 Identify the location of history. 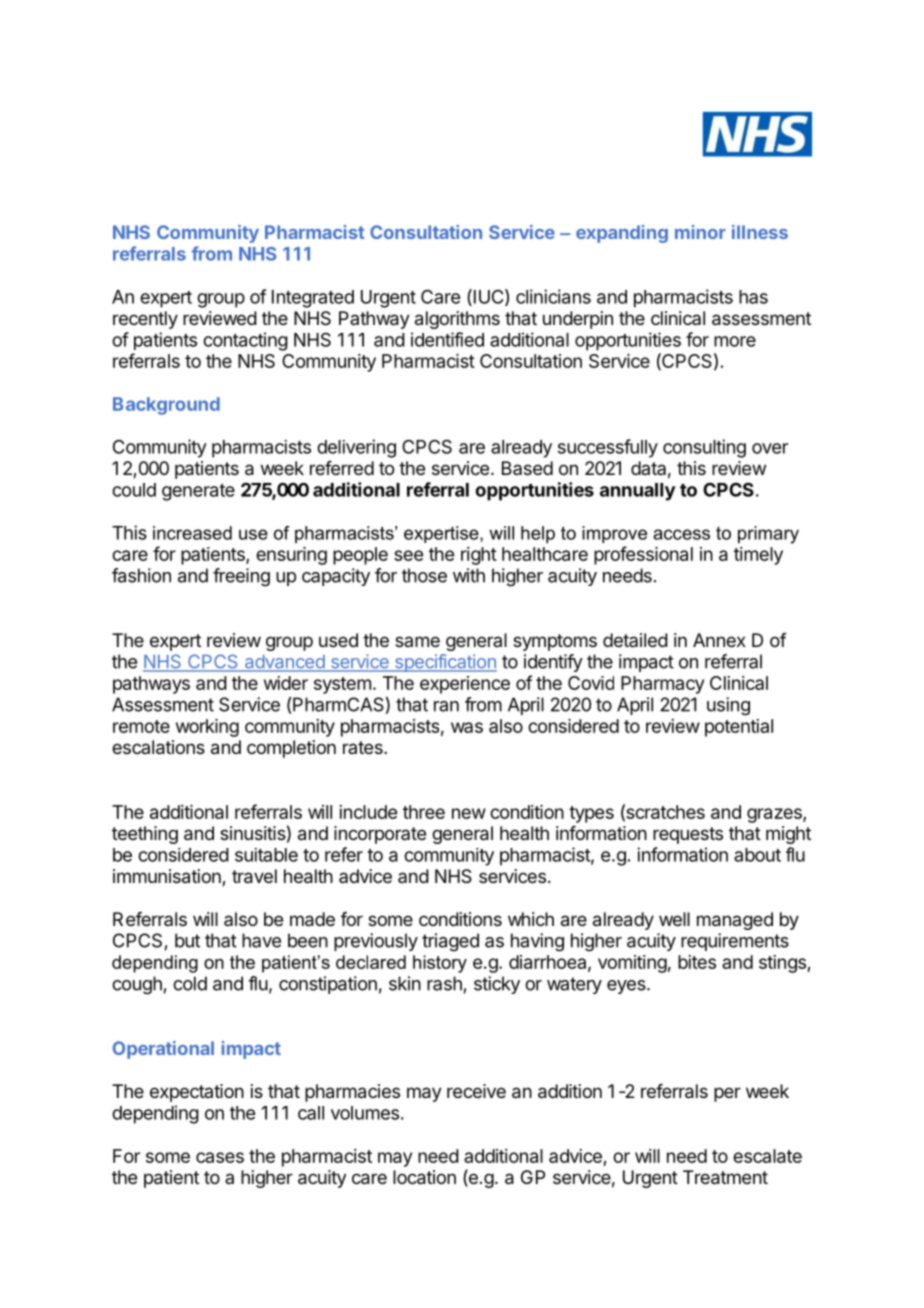
(440, 964).
